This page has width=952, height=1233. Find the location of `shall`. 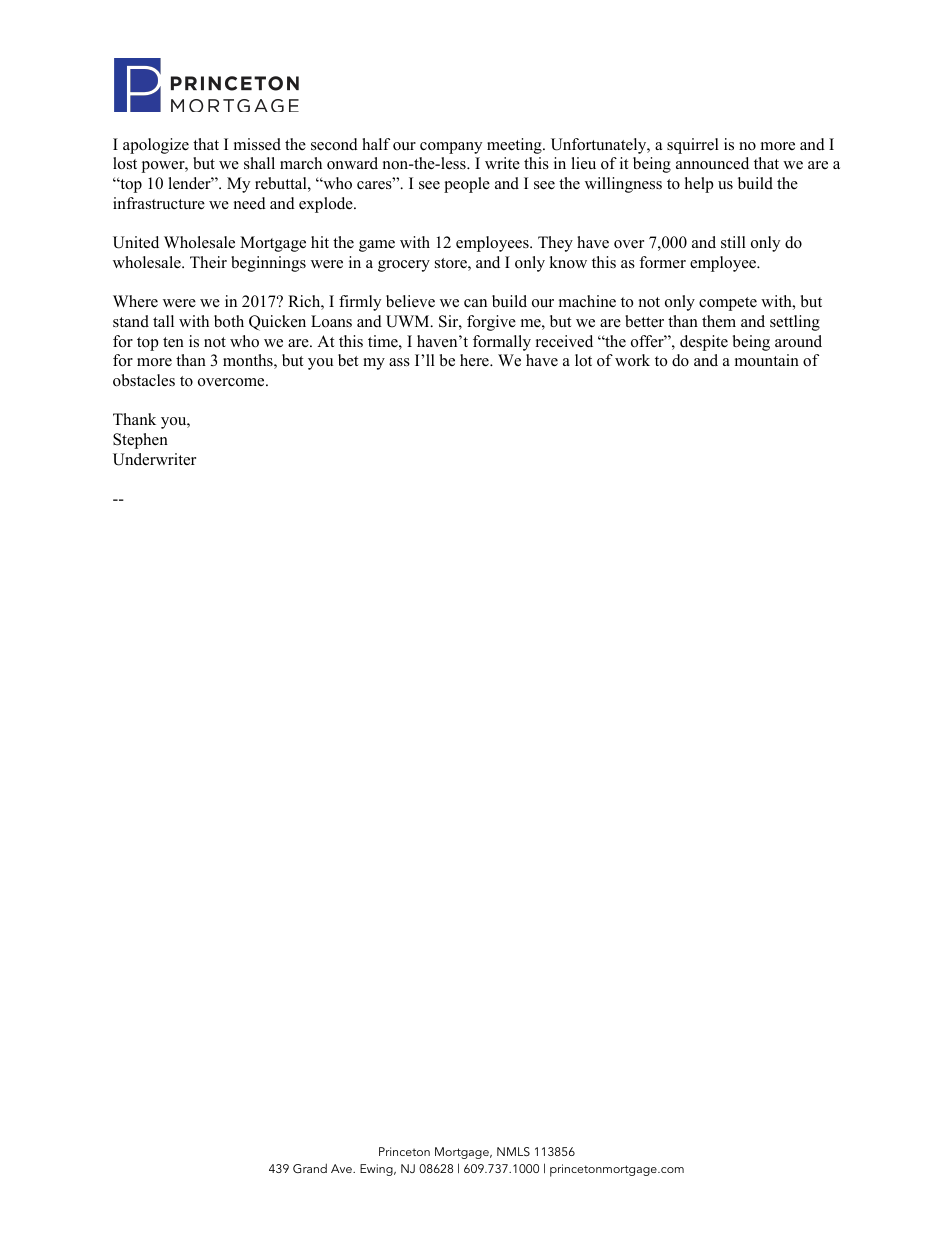

shall is located at coordinates (259, 163).
